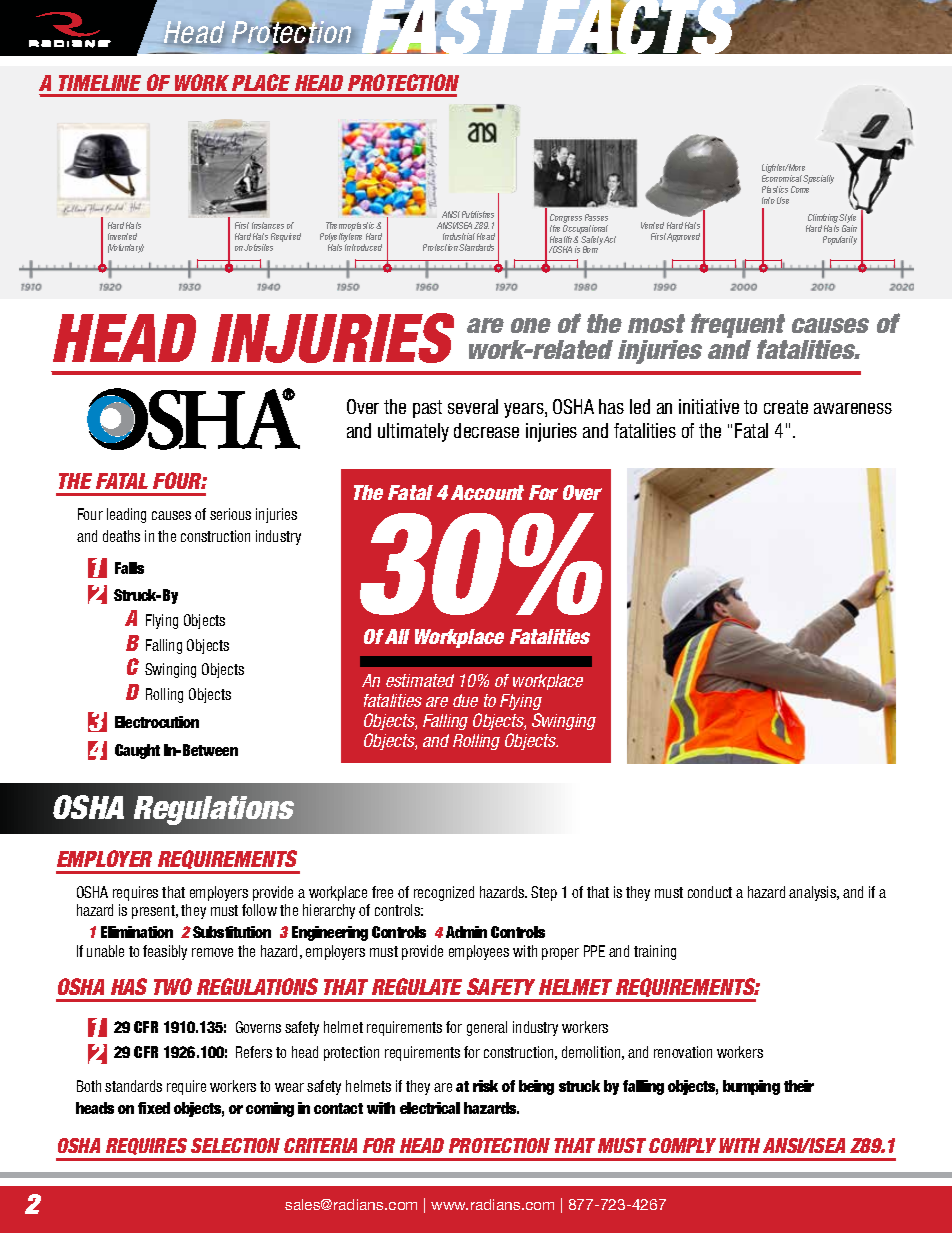  What do you see at coordinates (465, 700) in the screenshot?
I see `due` at bounding box center [465, 700].
